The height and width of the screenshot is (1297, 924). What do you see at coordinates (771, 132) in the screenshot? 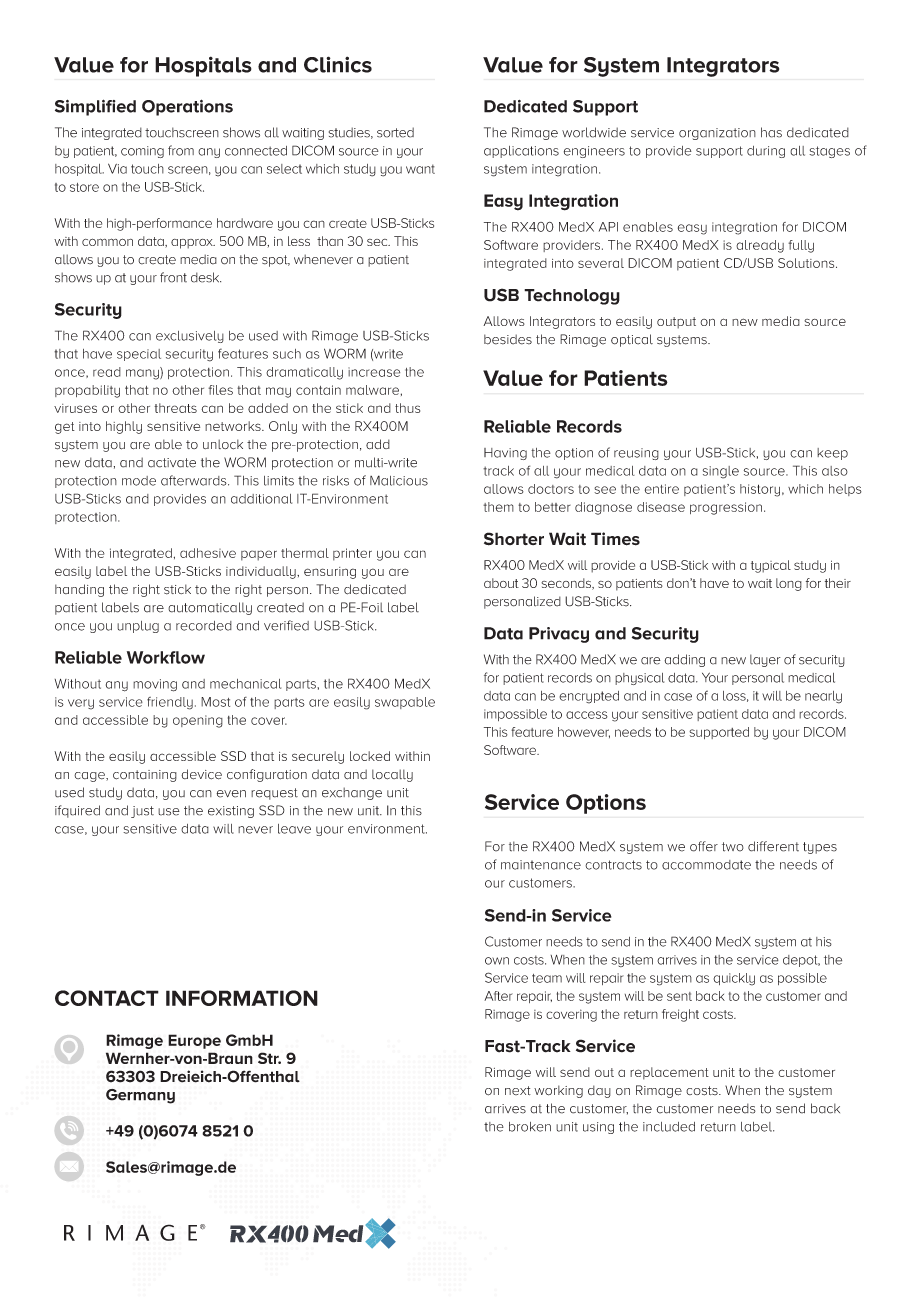
I see `has` at bounding box center [771, 132].
